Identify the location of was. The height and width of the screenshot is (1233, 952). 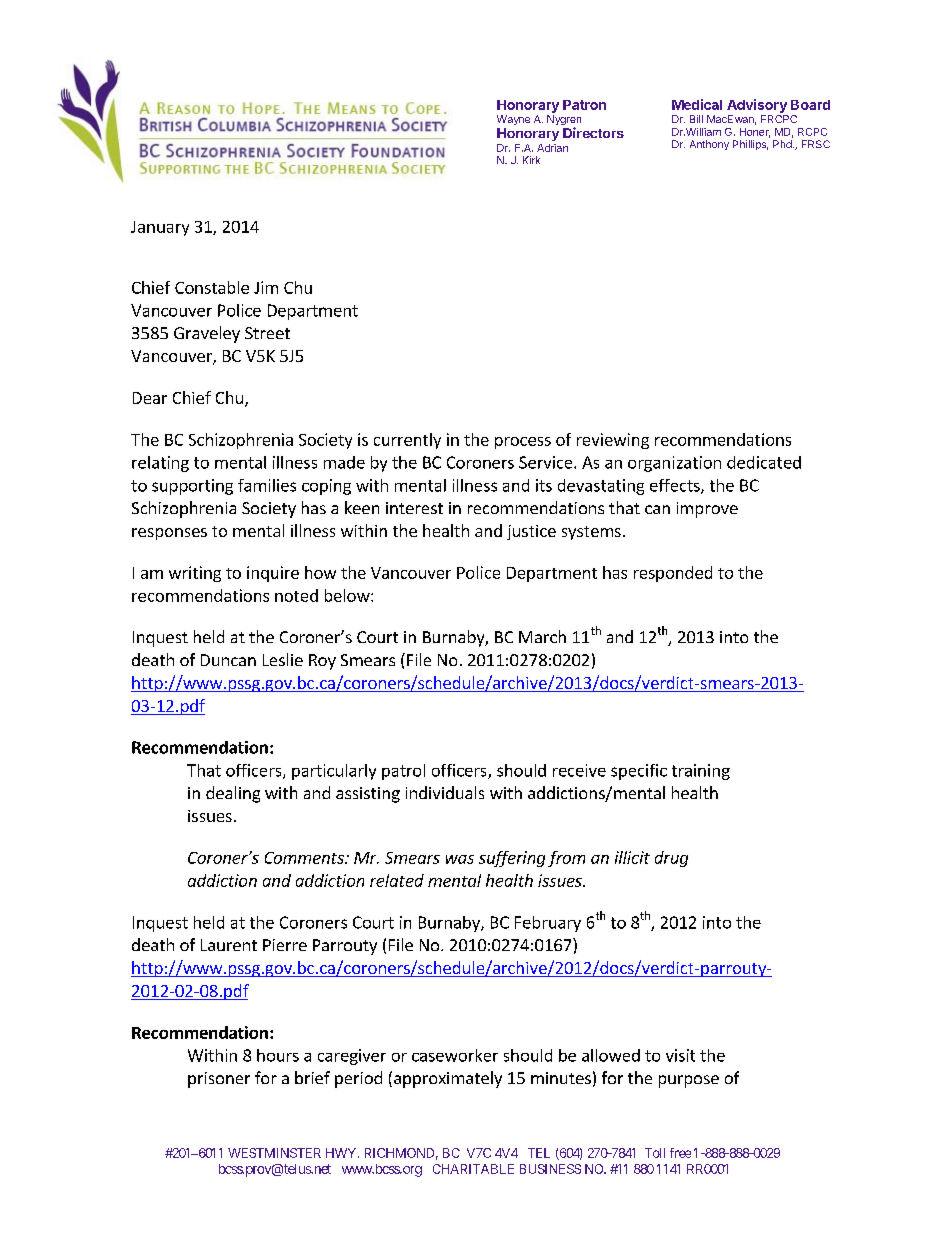
(460, 859).
